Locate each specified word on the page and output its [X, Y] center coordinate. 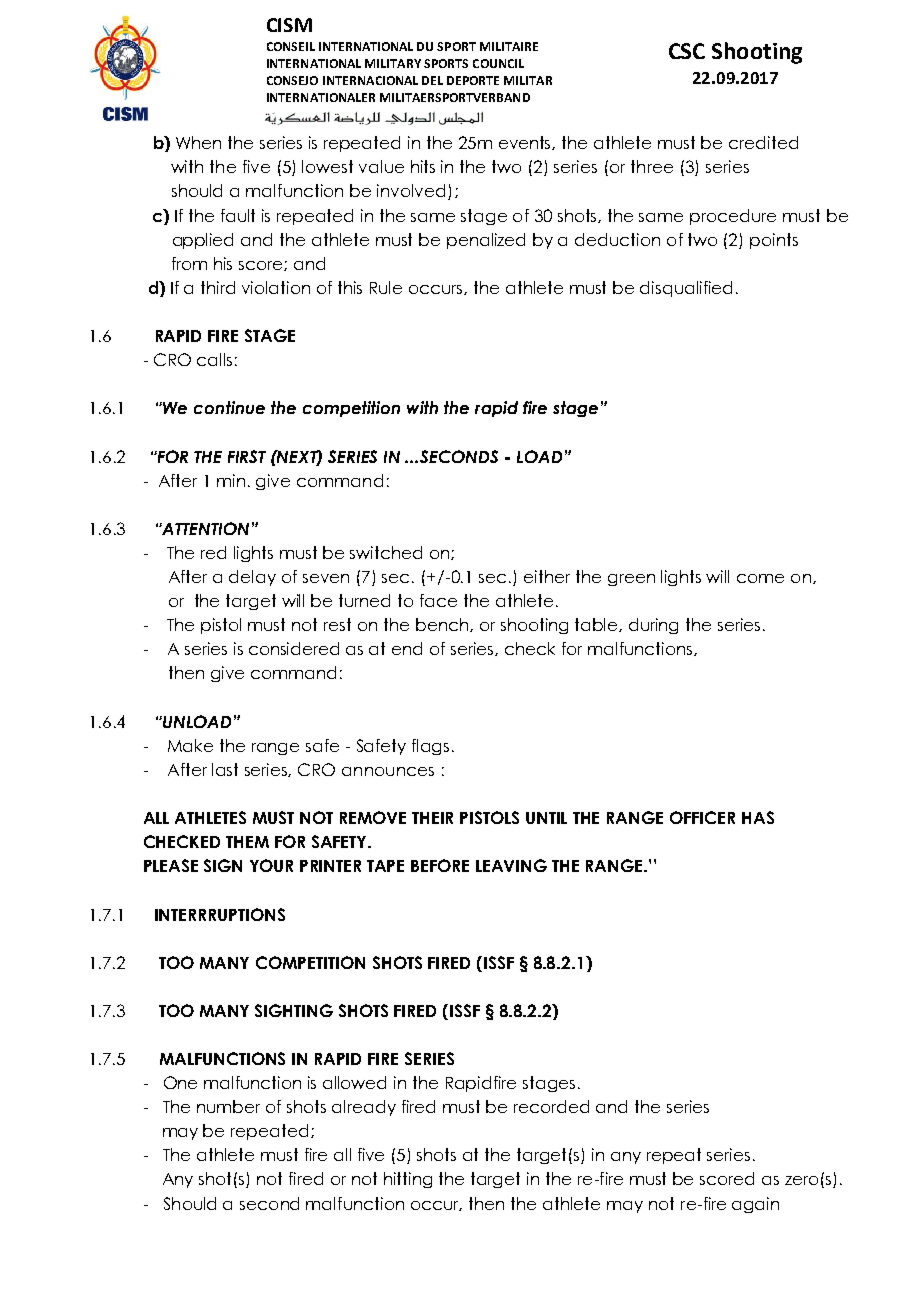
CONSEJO [292, 80]
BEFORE [440, 865]
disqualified [686, 289]
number [228, 1106]
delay [252, 578]
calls [214, 359]
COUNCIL [498, 63]
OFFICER [702, 817]
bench [443, 625]
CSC [687, 51]
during [653, 626]
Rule [386, 287]
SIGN [223, 865]
